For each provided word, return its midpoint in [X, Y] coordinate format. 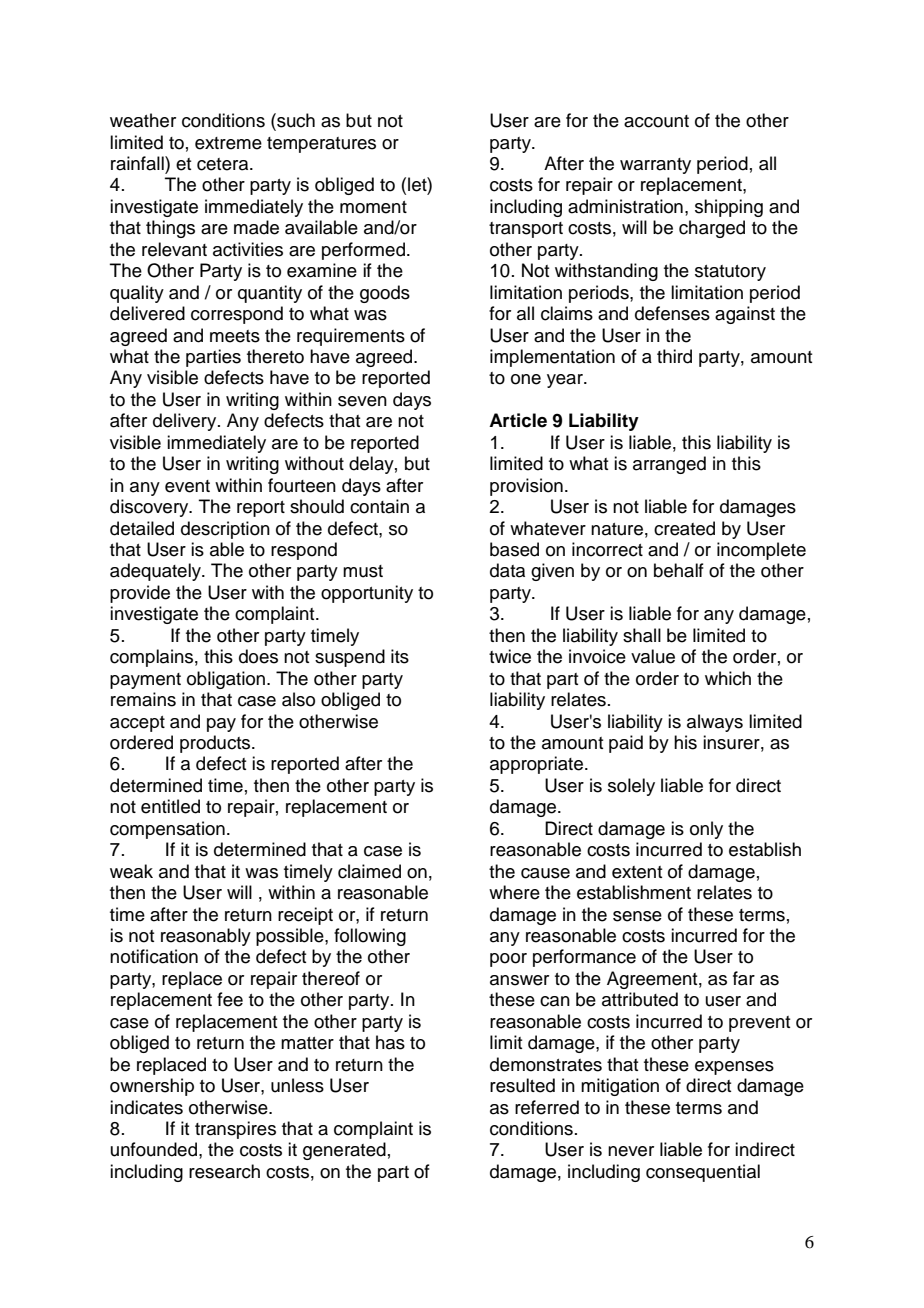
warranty [655, 166]
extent [637, 872]
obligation [227, 680]
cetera [224, 164]
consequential [703, 1173]
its [400, 656]
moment [373, 207]
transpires [235, 1130]
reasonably [206, 937]
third [674, 356]
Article [518, 420]
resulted [522, 1085]
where [514, 892]
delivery [186, 422]
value [653, 656]
